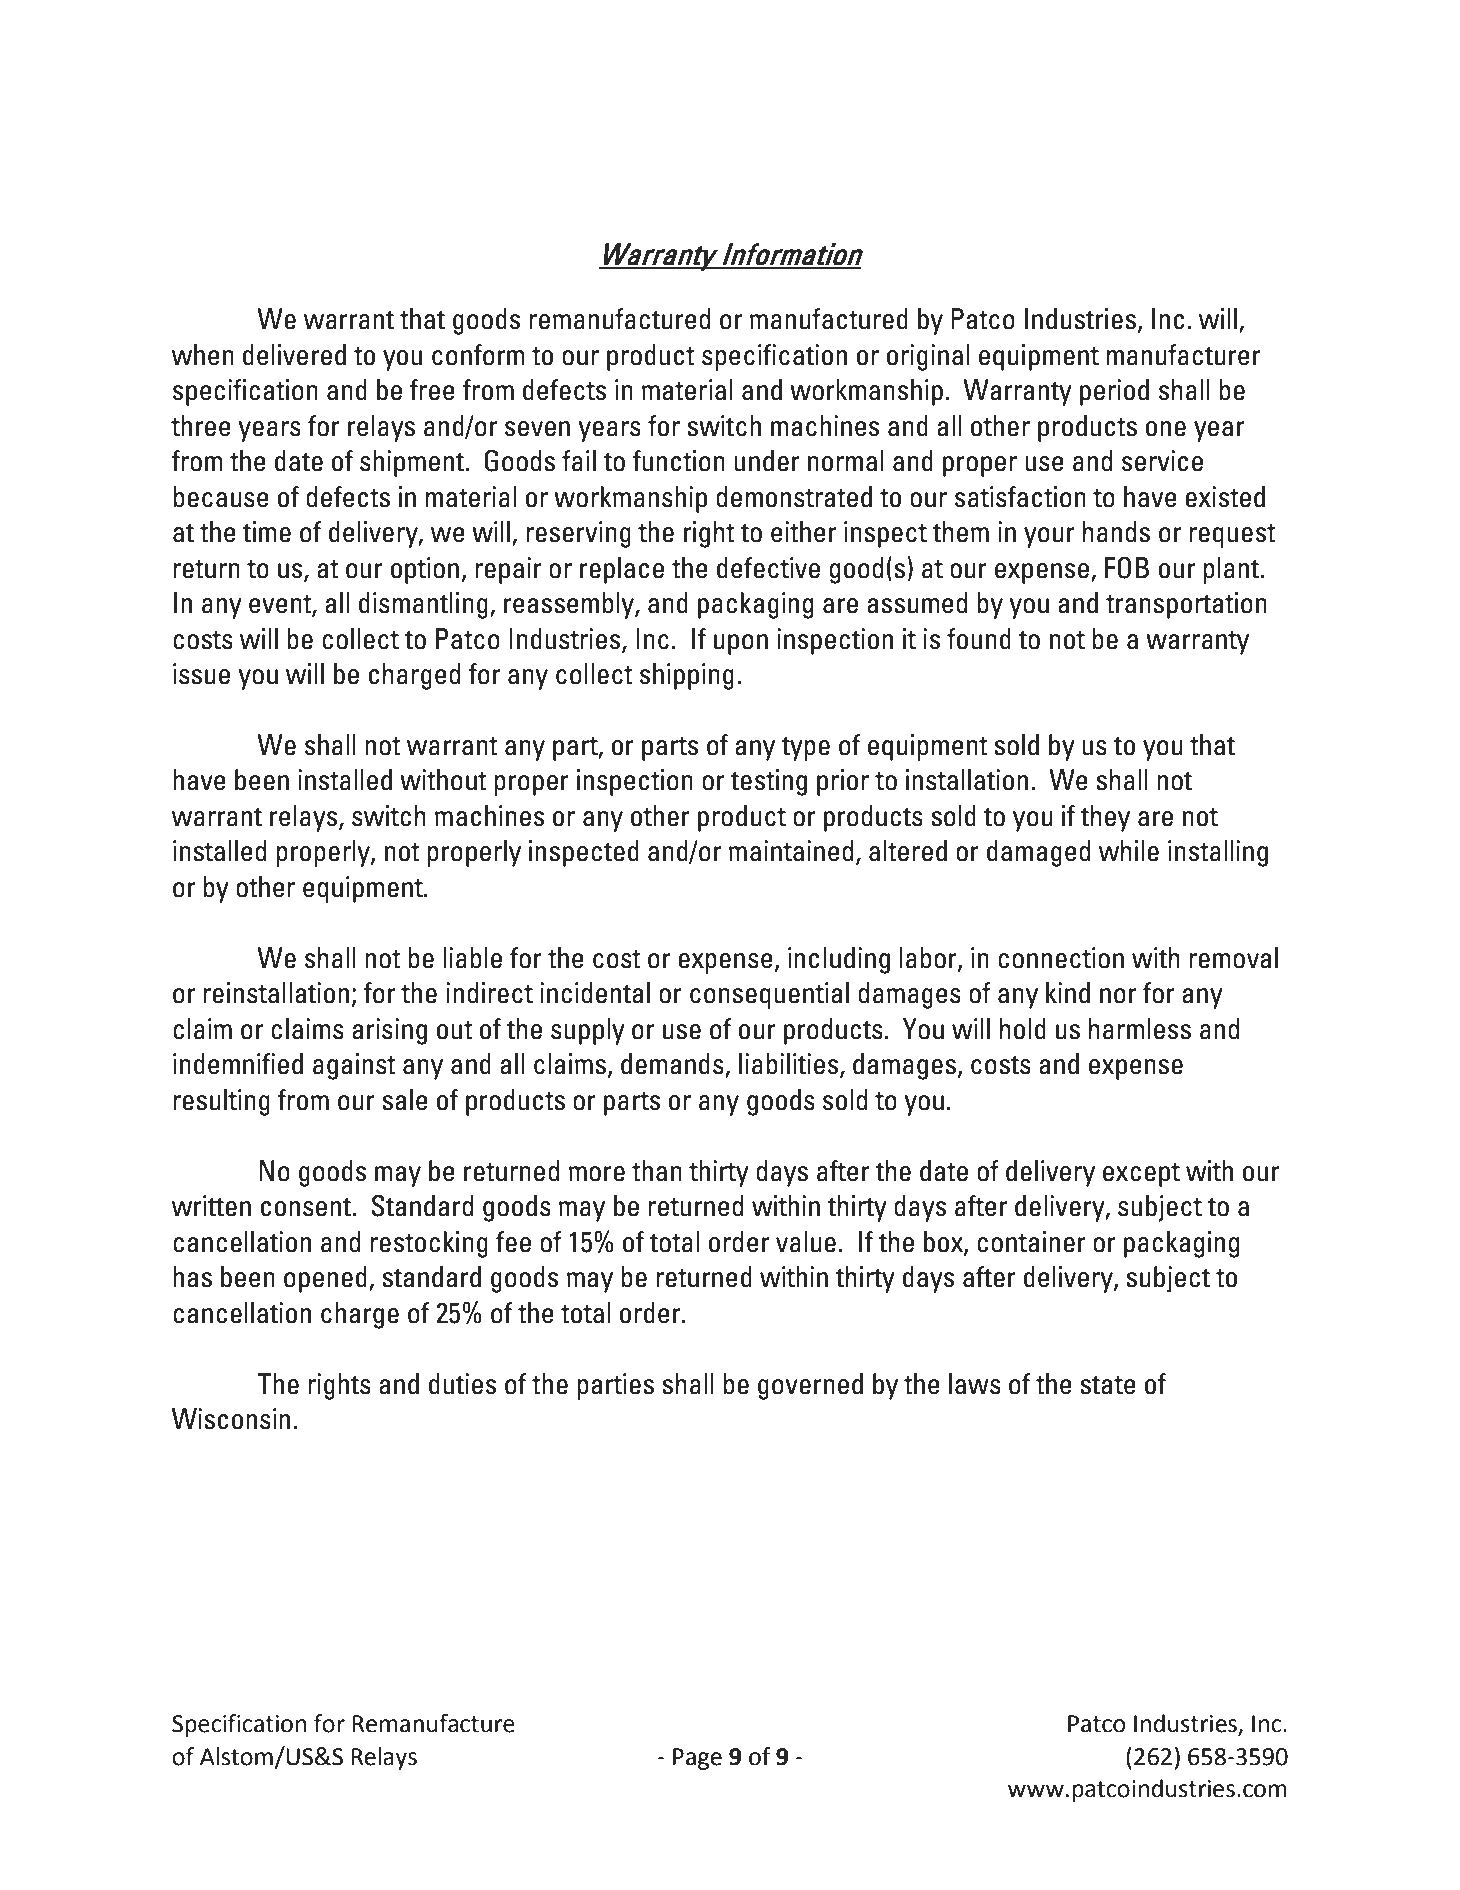  Describe the element at coordinates (697, 1759) in the screenshot. I see `Page` at that location.
